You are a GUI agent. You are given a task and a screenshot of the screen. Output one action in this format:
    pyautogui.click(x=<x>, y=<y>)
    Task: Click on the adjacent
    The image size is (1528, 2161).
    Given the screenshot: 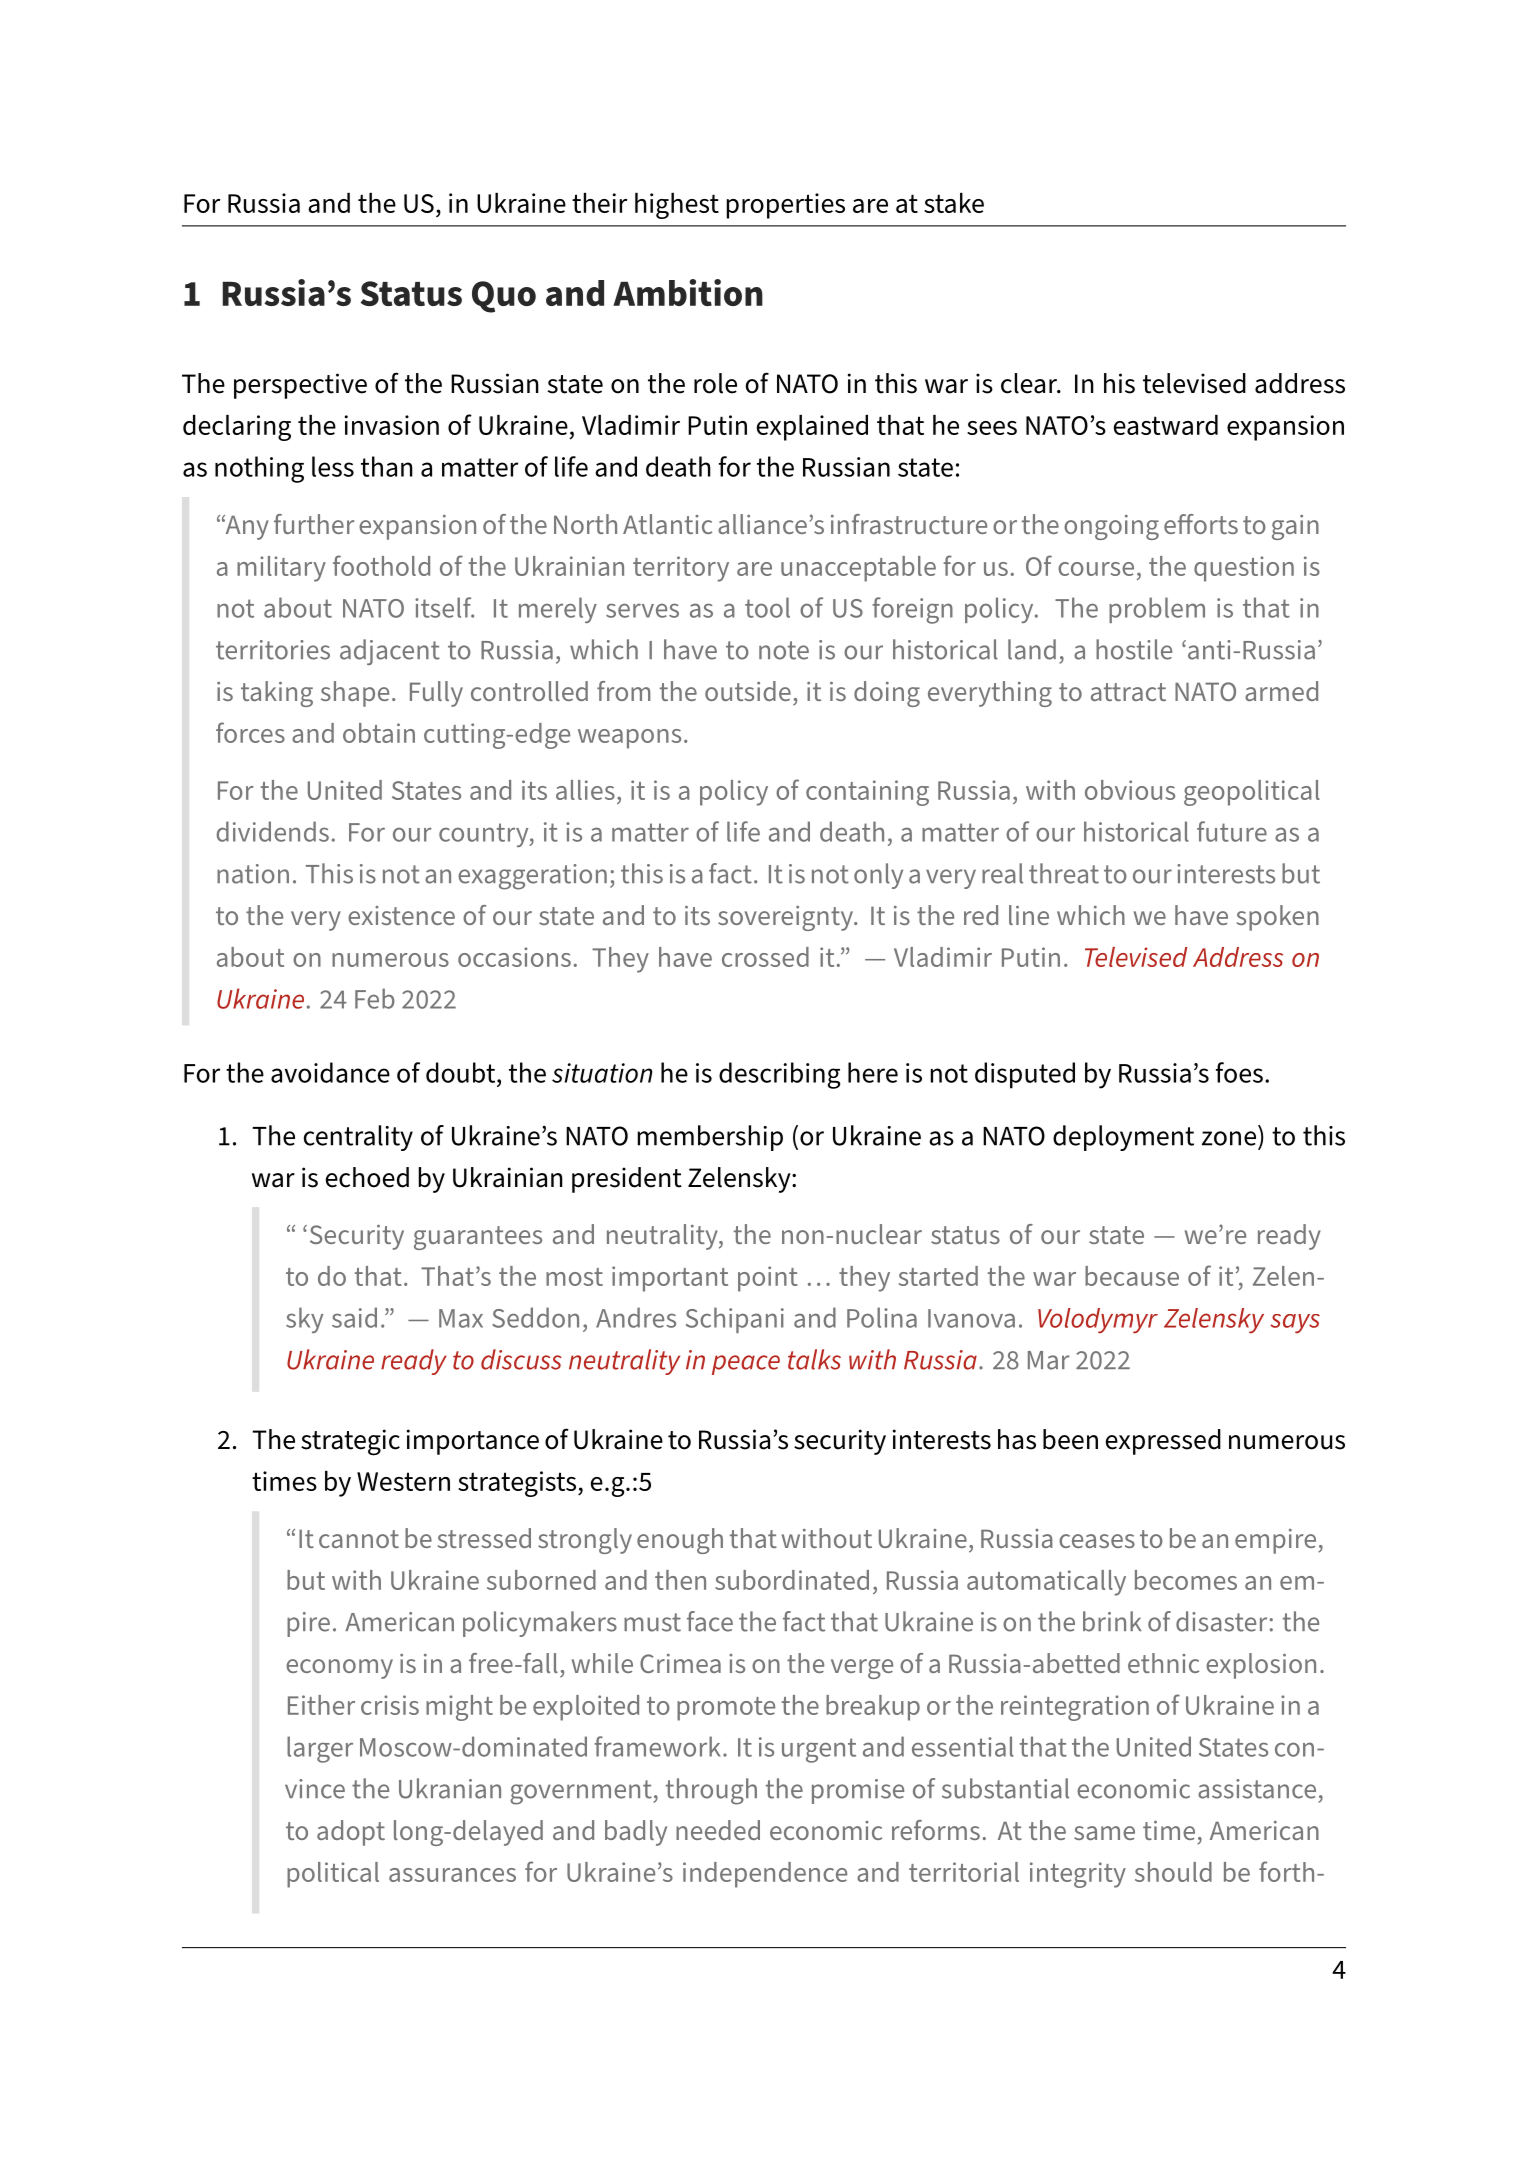 What is the action you would take?
    pyautogui.click(x=390, y=652)
